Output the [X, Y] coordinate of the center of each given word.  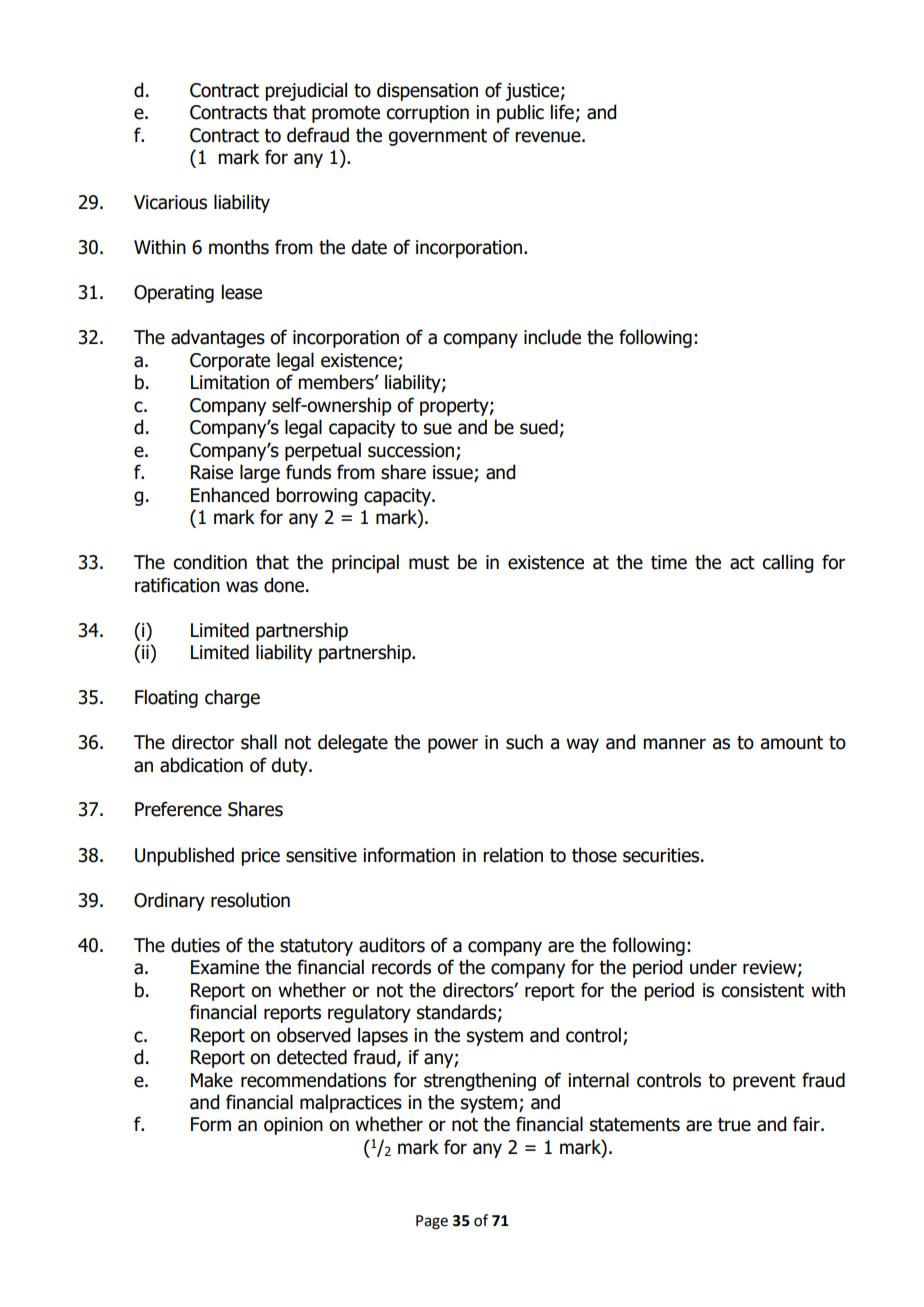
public [520, 113]
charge [232, 698]
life [562, 112]
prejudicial [306, 91]
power [453, 745]
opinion [293, 1126]
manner [674, 744]
